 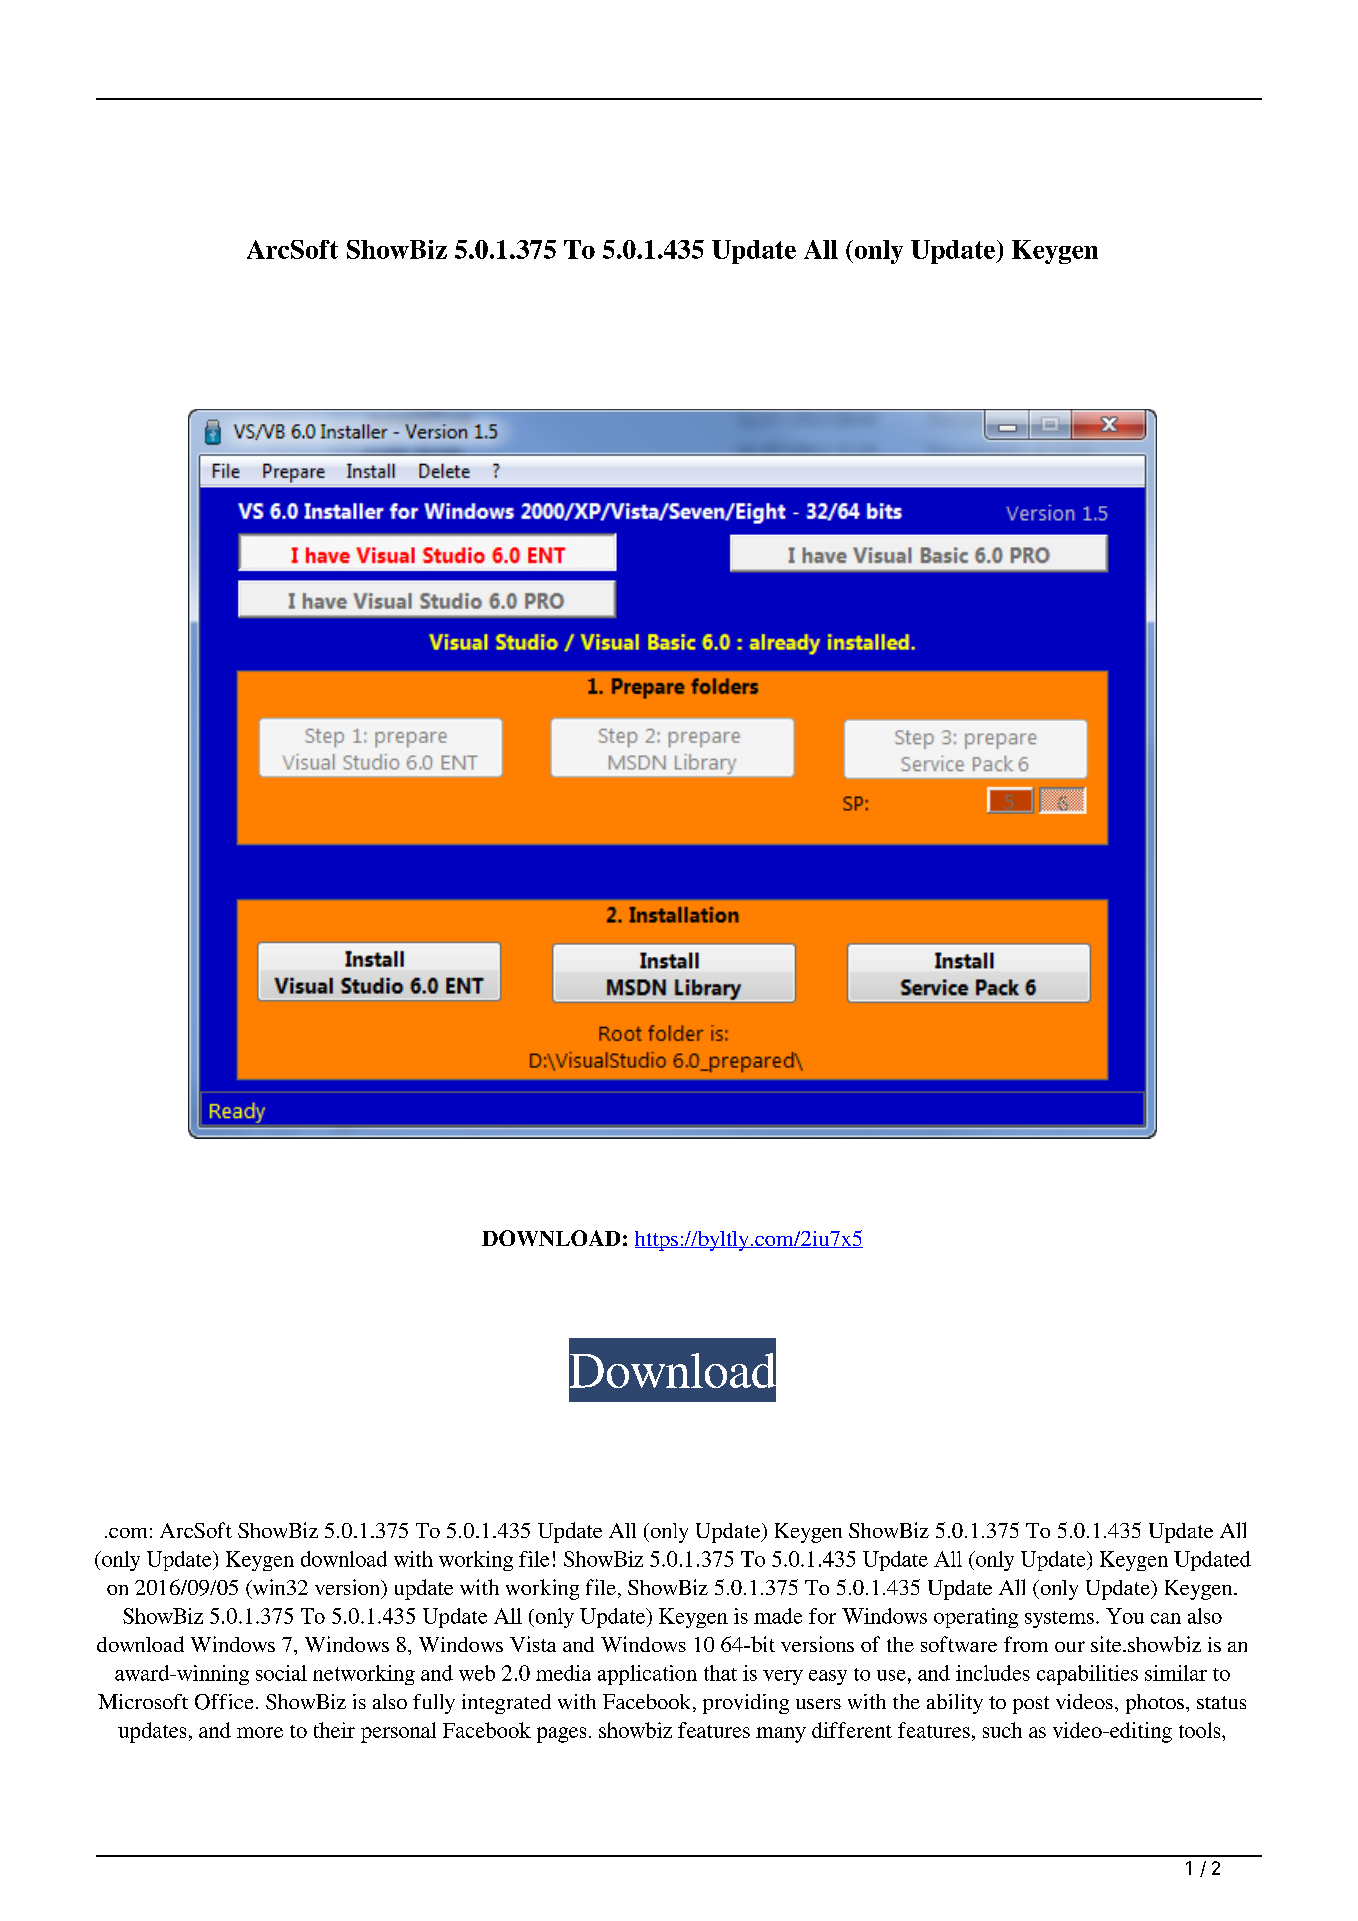 What do you see at coordinates (1087, 1675) in the screenshot?
I see `capabilities` at bounding box center [1087, 1675].
